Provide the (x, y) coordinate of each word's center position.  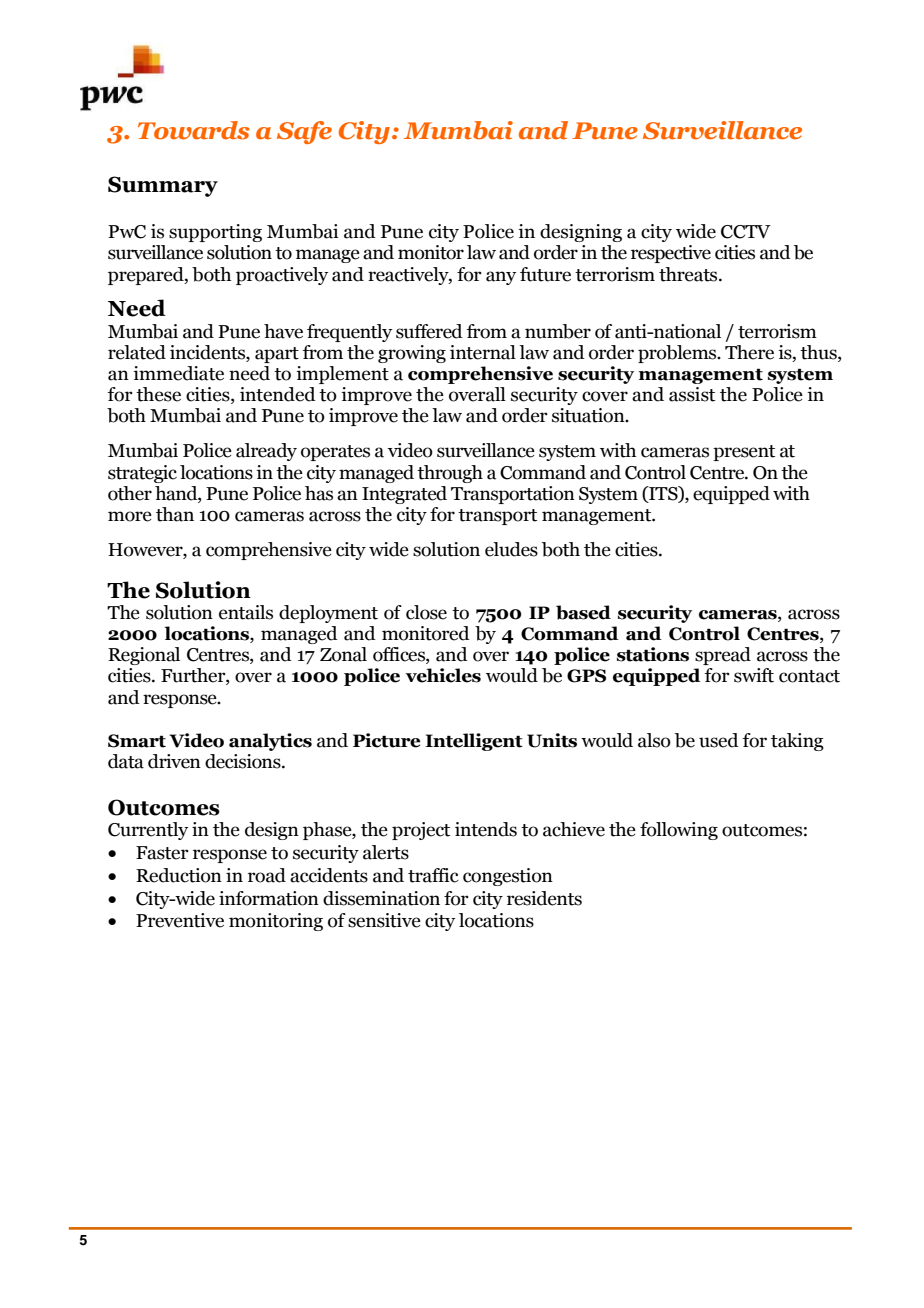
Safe (304, 132)
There (749, 352)
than (175, 514)
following (679, 831)
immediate (178, 373)
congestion (508, 877)
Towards (194, 130)
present (744, 453)
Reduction (179, 875)
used (719, 740)
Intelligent (474, 742)
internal (483, 352)
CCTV (746, 232)
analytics (270, 742)
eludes (511, 549)
